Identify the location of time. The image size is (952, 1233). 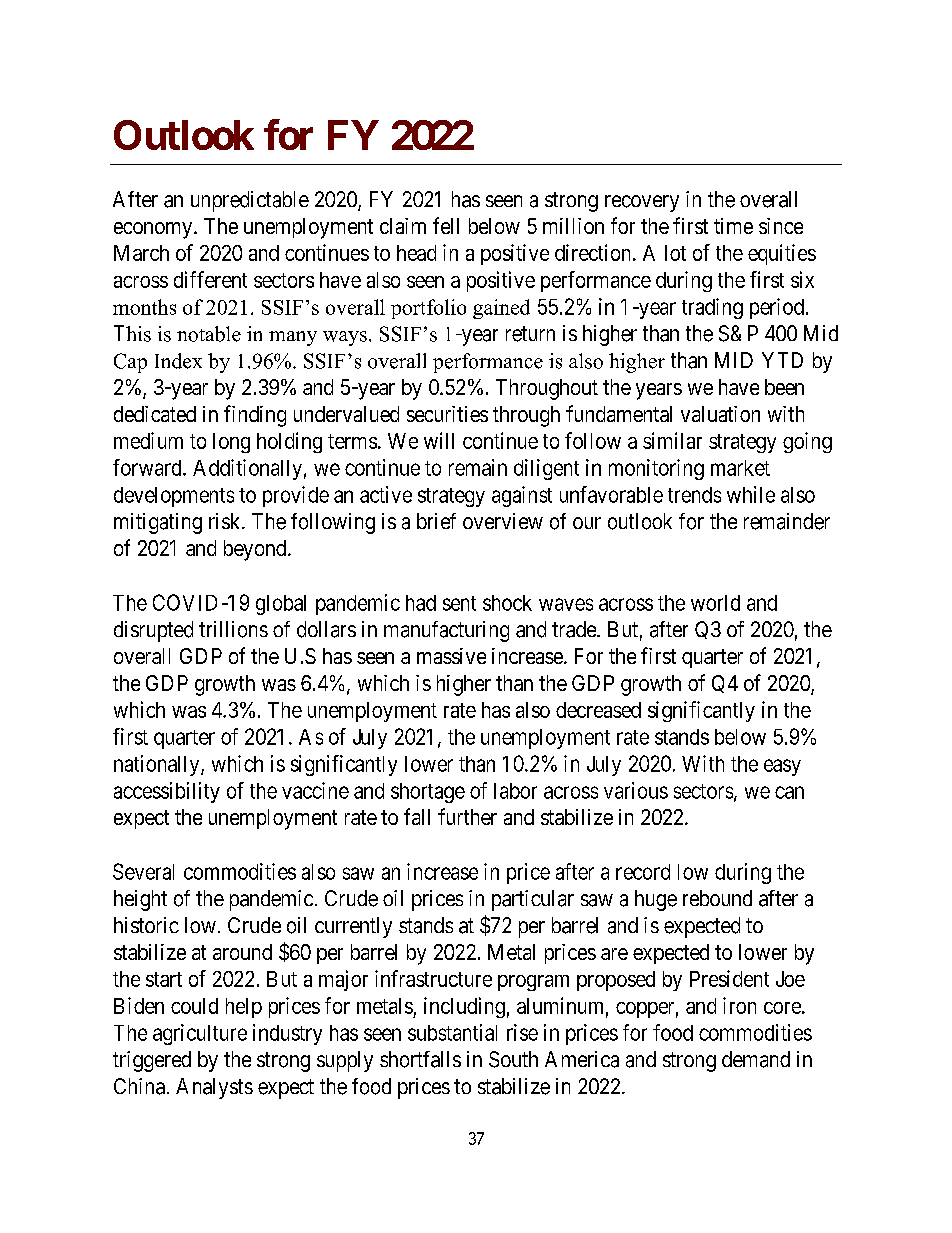
(733, 226).
